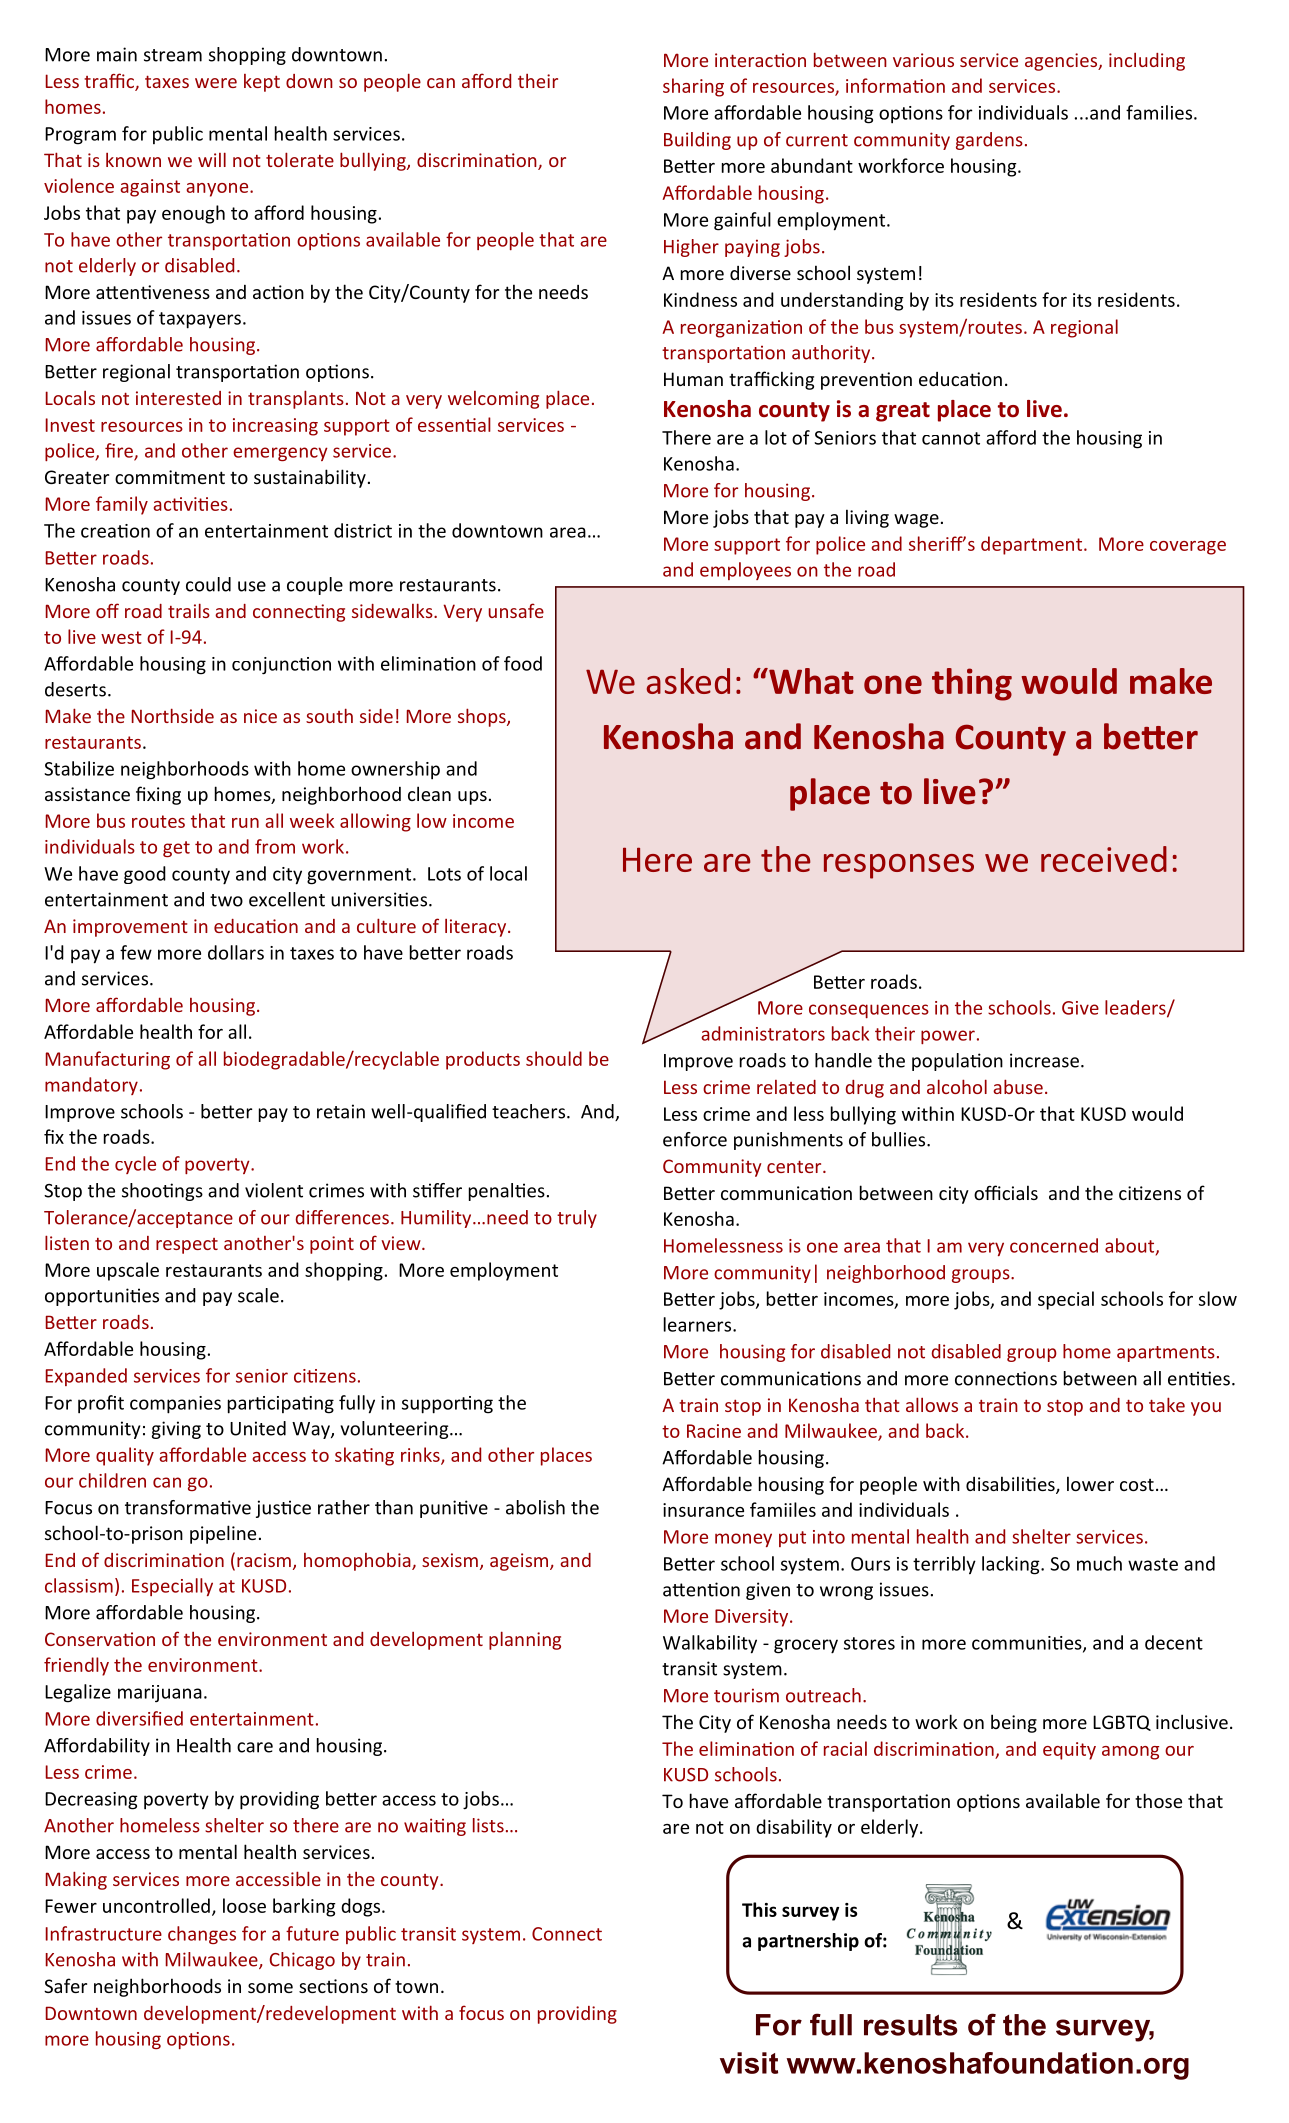 This screenshot has width=1289, height=2123. What do you see at coordinates (1044, 1060) in the screenshot?
I see `increase` at bounding box center [1044, 1060].
